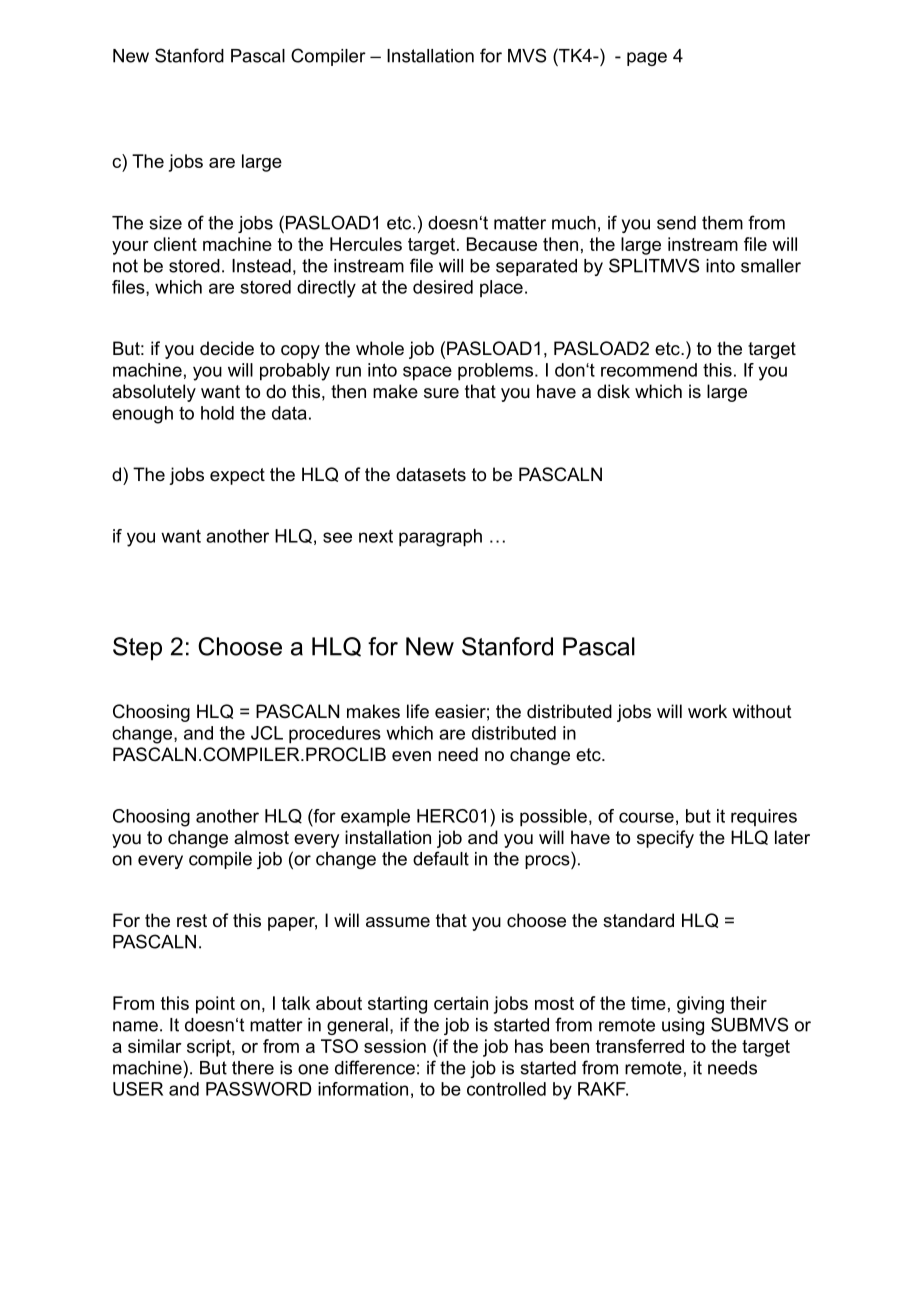 This image has width=924, height=1308. What do you see at coordinates (210, 1048) in the image?
I see `script` at bounding box center [210, 1048].
